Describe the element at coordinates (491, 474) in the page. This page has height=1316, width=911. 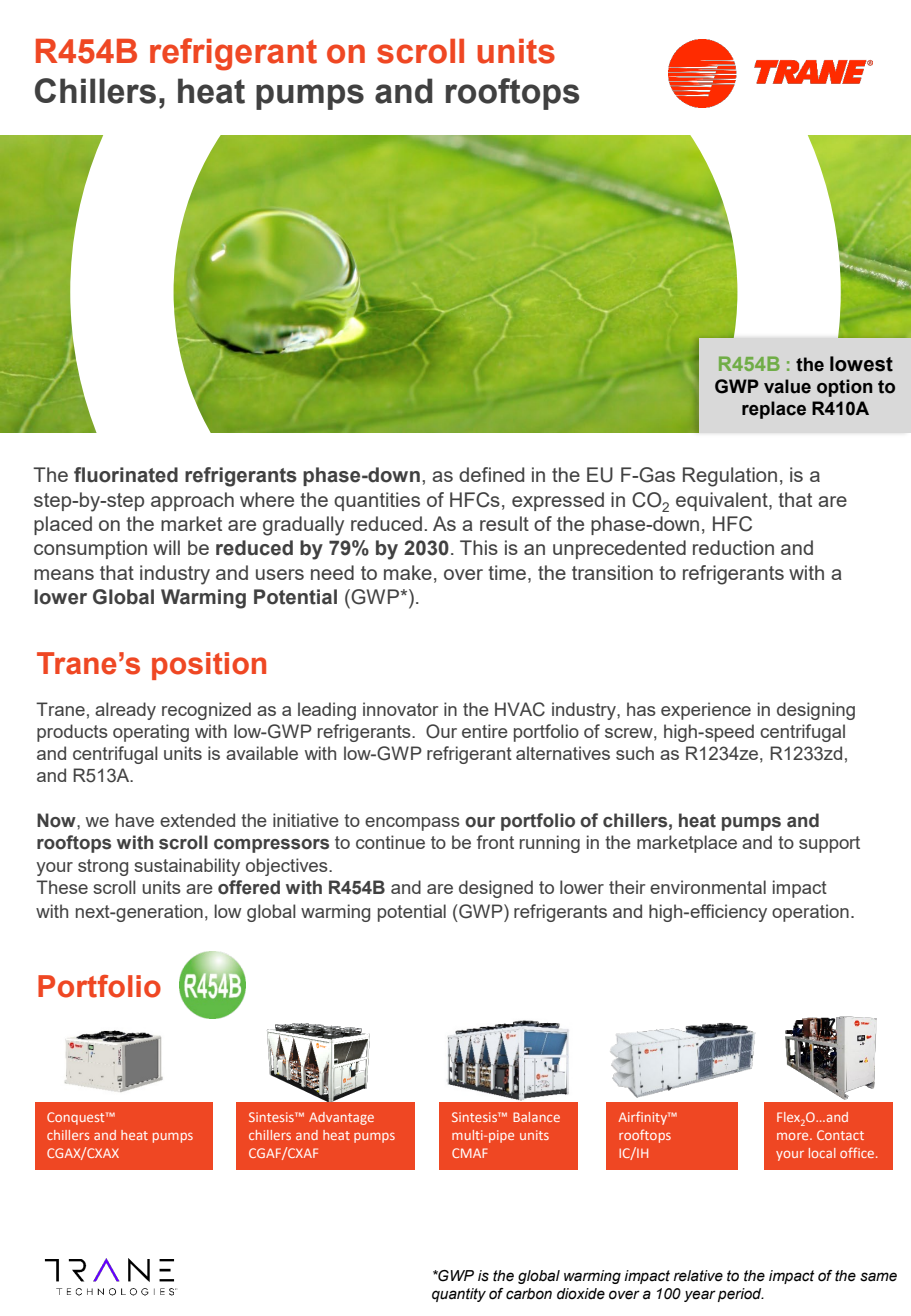
I see `defined` at that location.
